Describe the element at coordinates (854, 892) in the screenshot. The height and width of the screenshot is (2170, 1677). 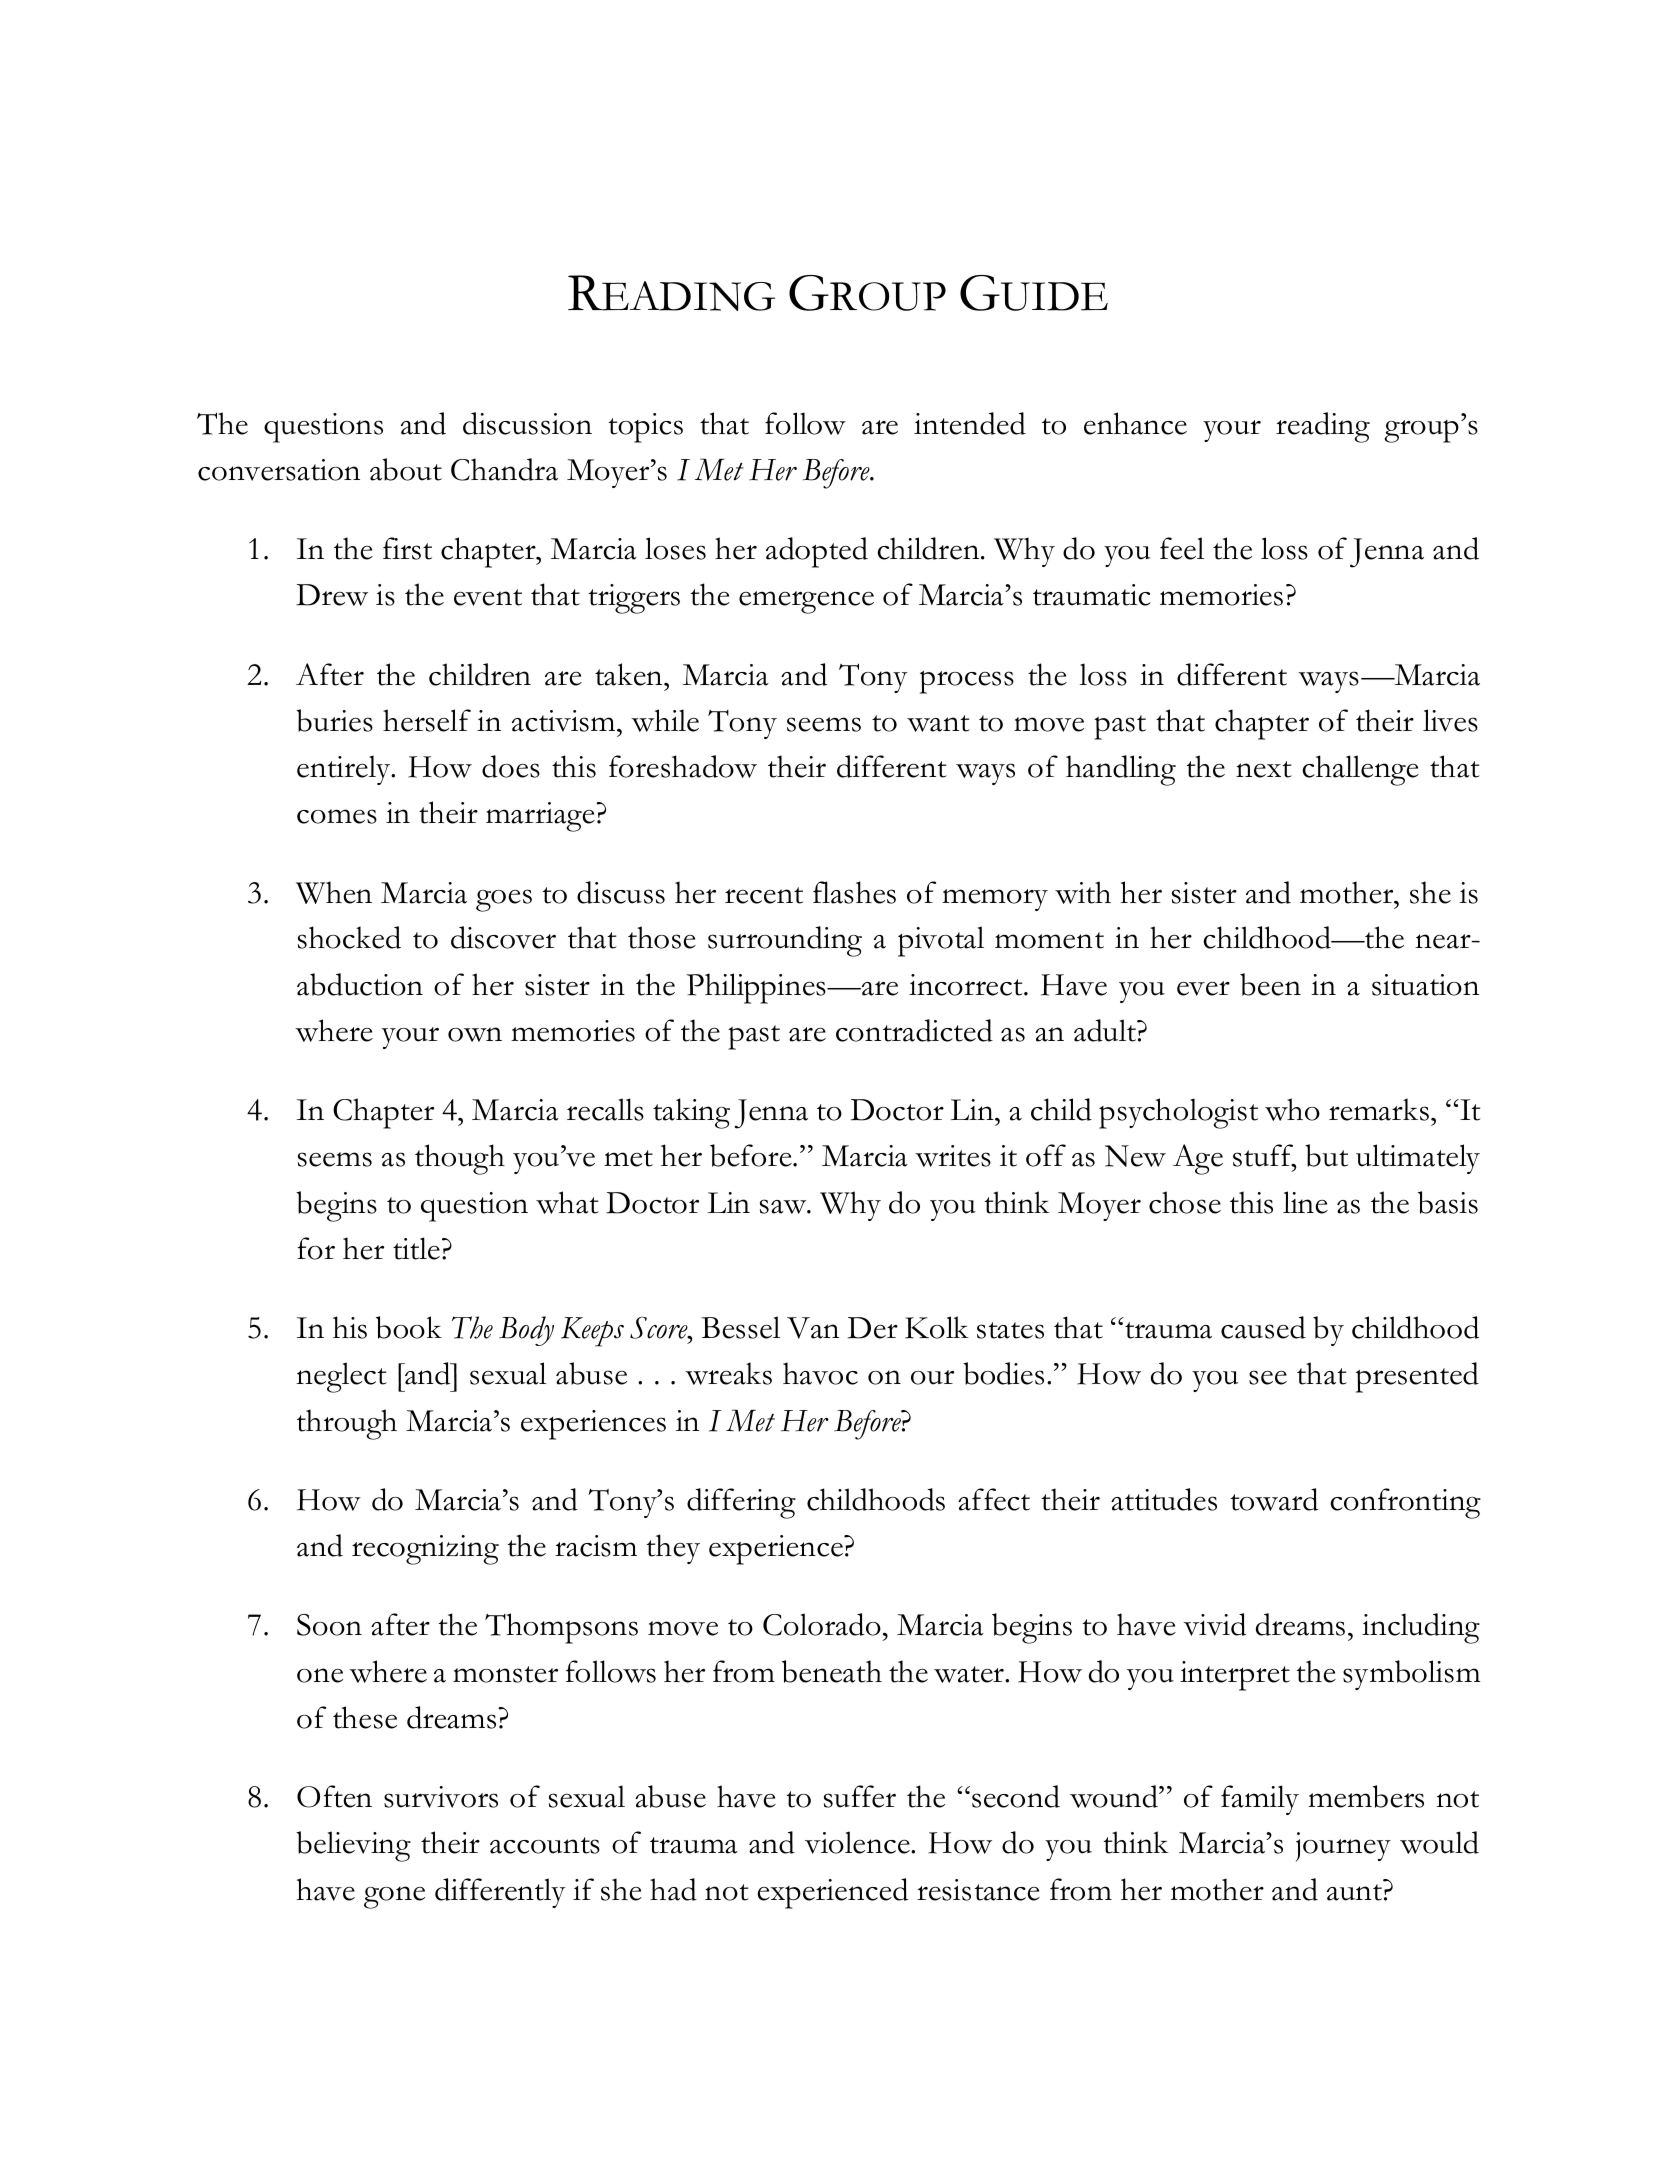
I see `flashes` at that location.
